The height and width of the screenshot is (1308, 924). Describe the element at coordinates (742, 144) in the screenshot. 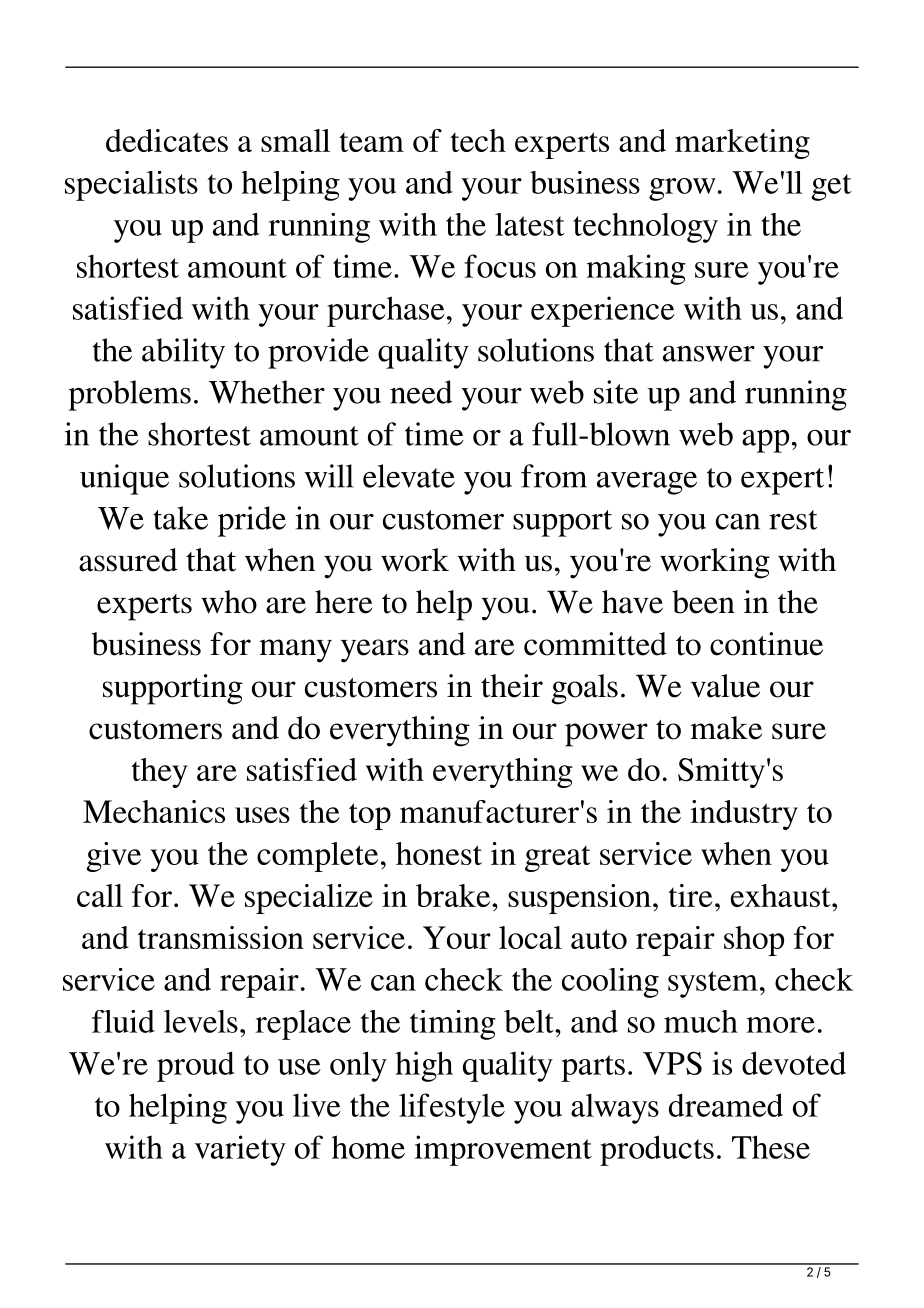

I see `marketing` at that location.
